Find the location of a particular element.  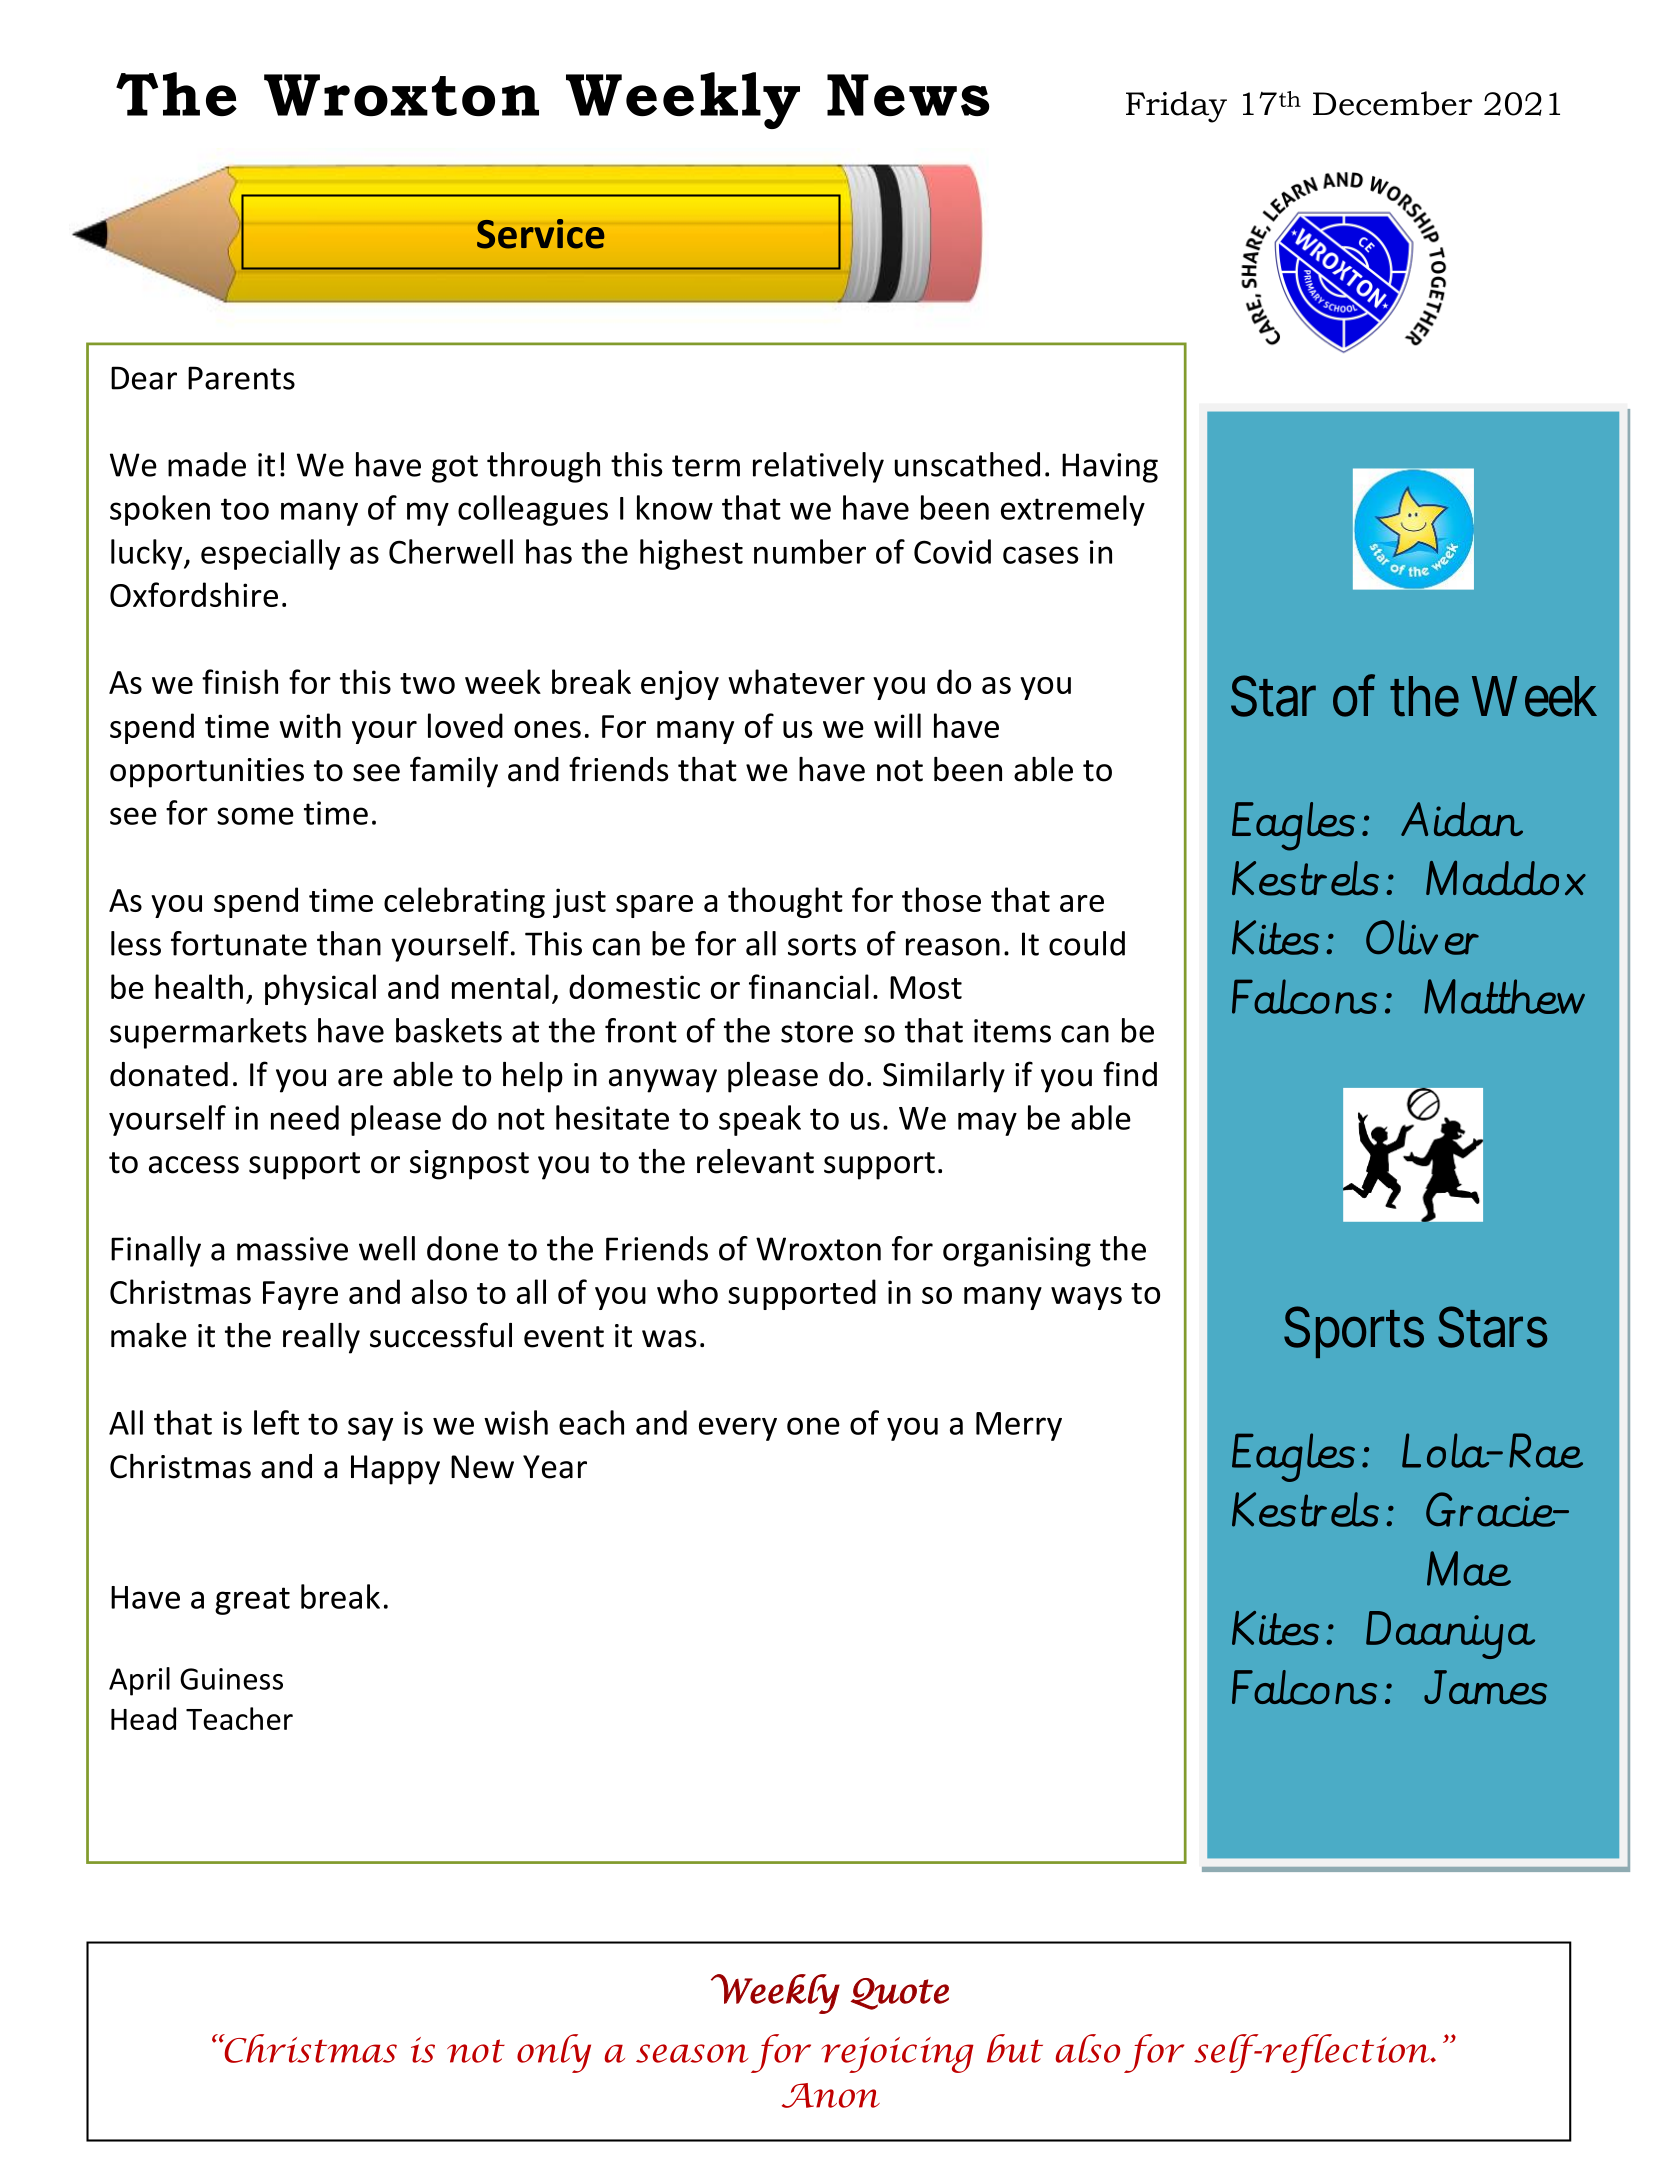

December is located at coordinates (1392, 103).
